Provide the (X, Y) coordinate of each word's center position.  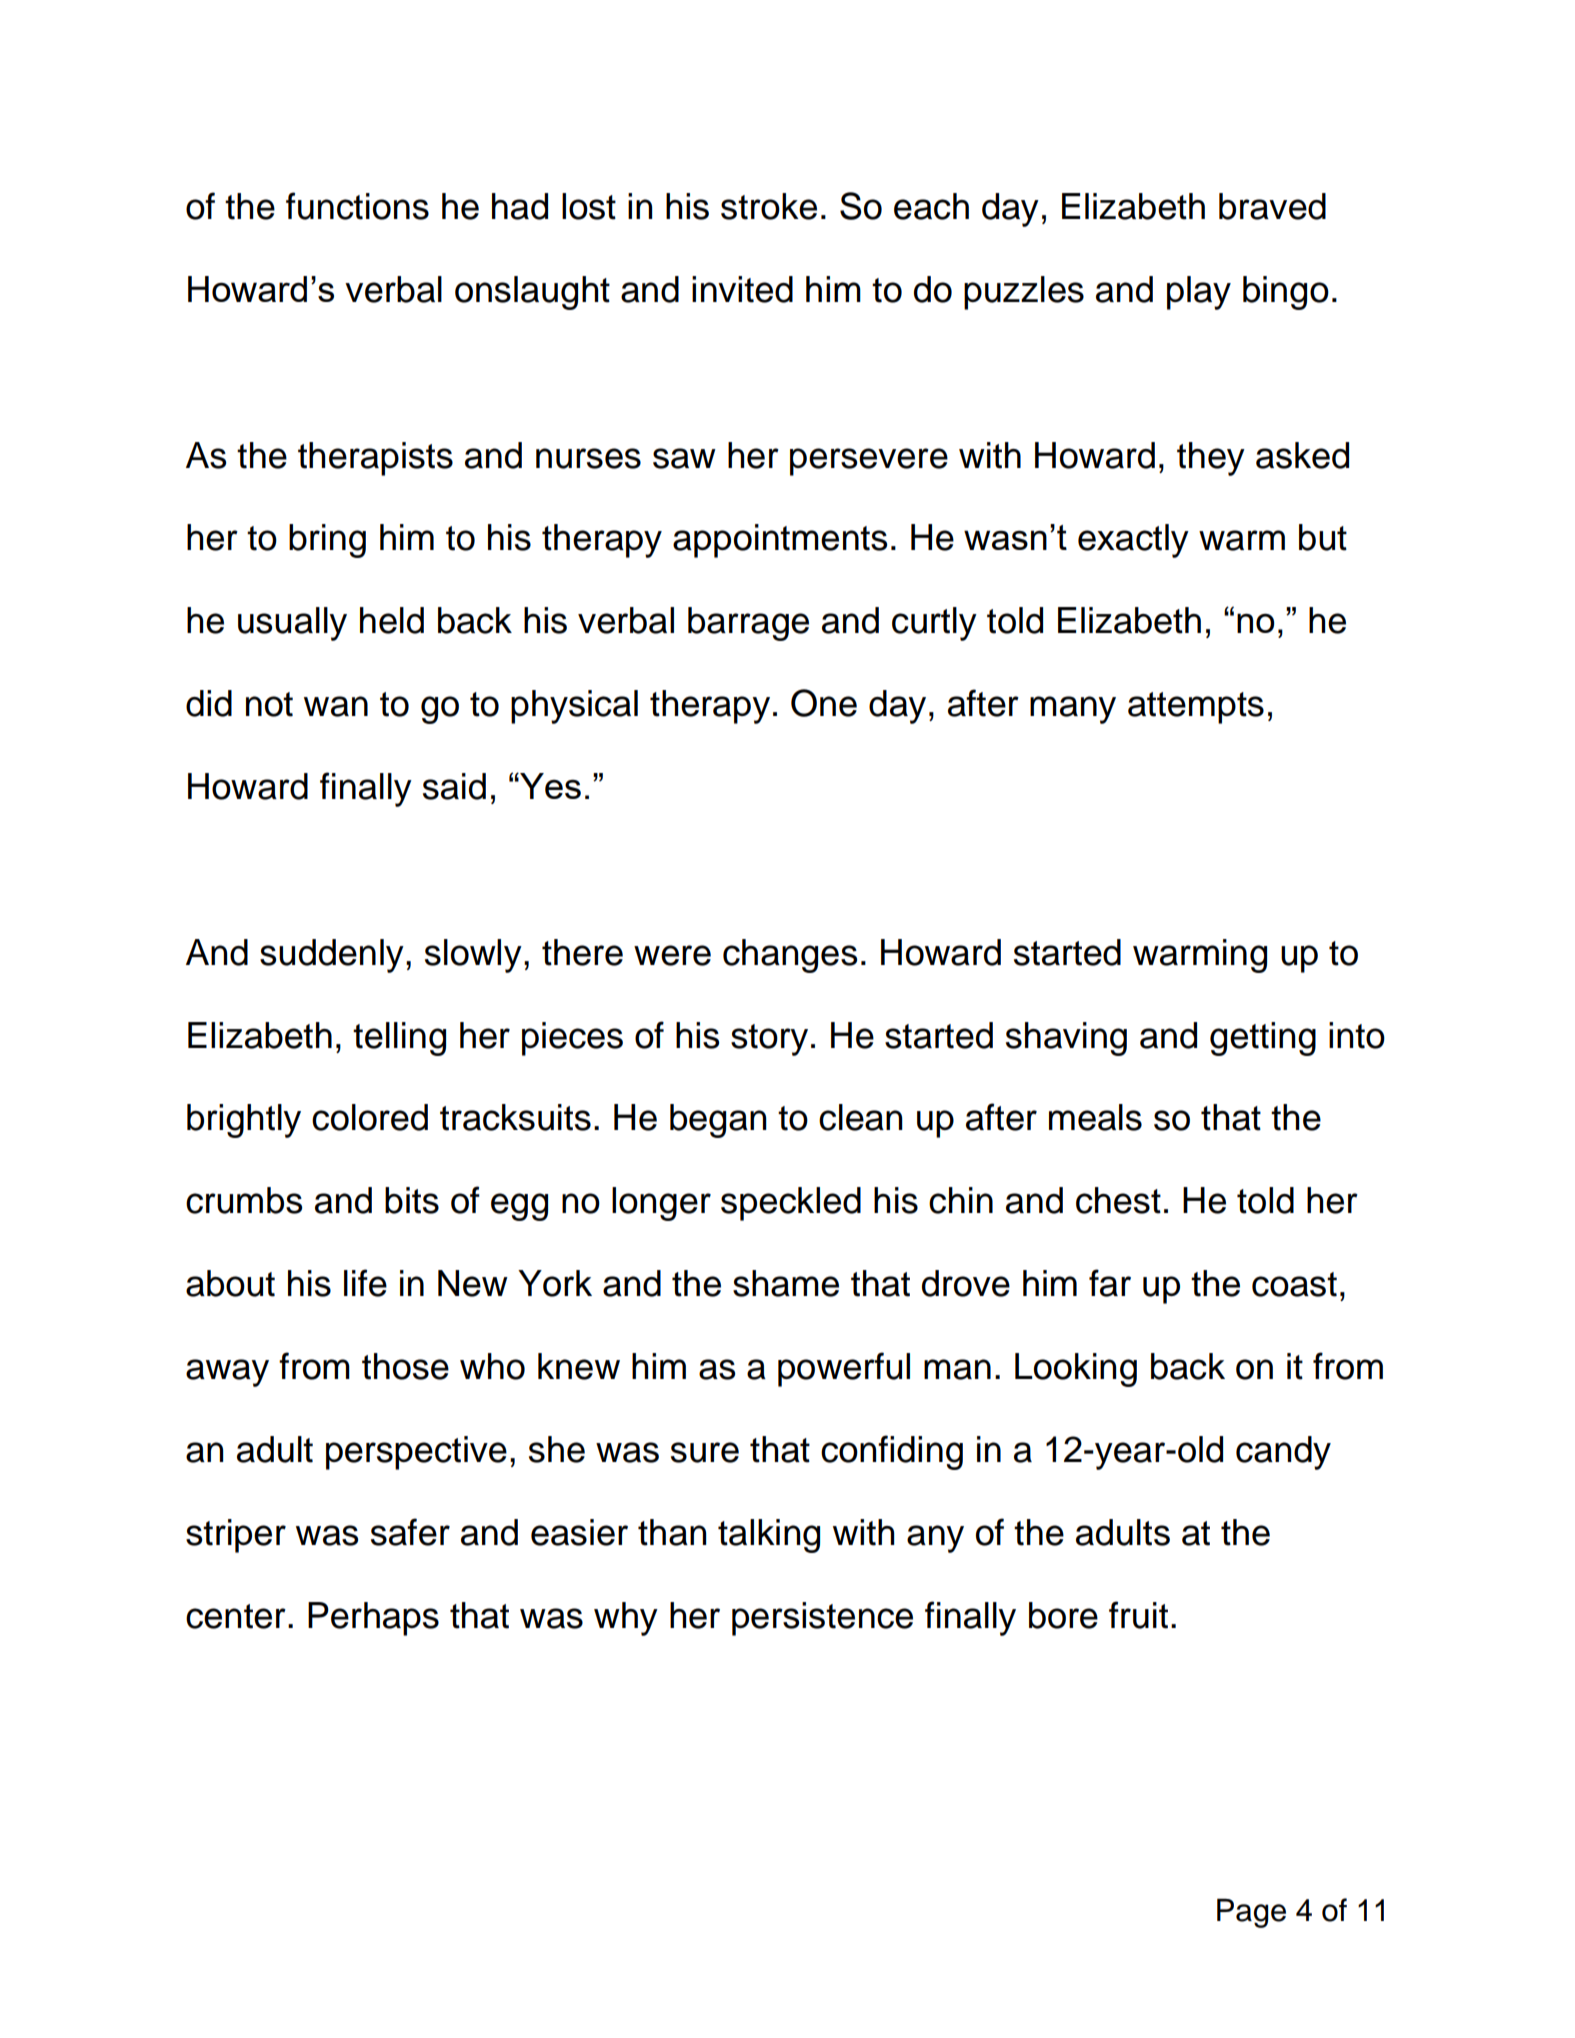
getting (1263, 1039)
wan (336, 706)
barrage (748, 624)
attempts (1196, 708)
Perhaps (373, 1619)
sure (705, 1452)
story (769, 1040)
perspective (416, 1453)
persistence (822, 1619)
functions (357, 206)
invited (742, 289)
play (1199, 293)
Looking (1076, 1370)
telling (399, 1039)
